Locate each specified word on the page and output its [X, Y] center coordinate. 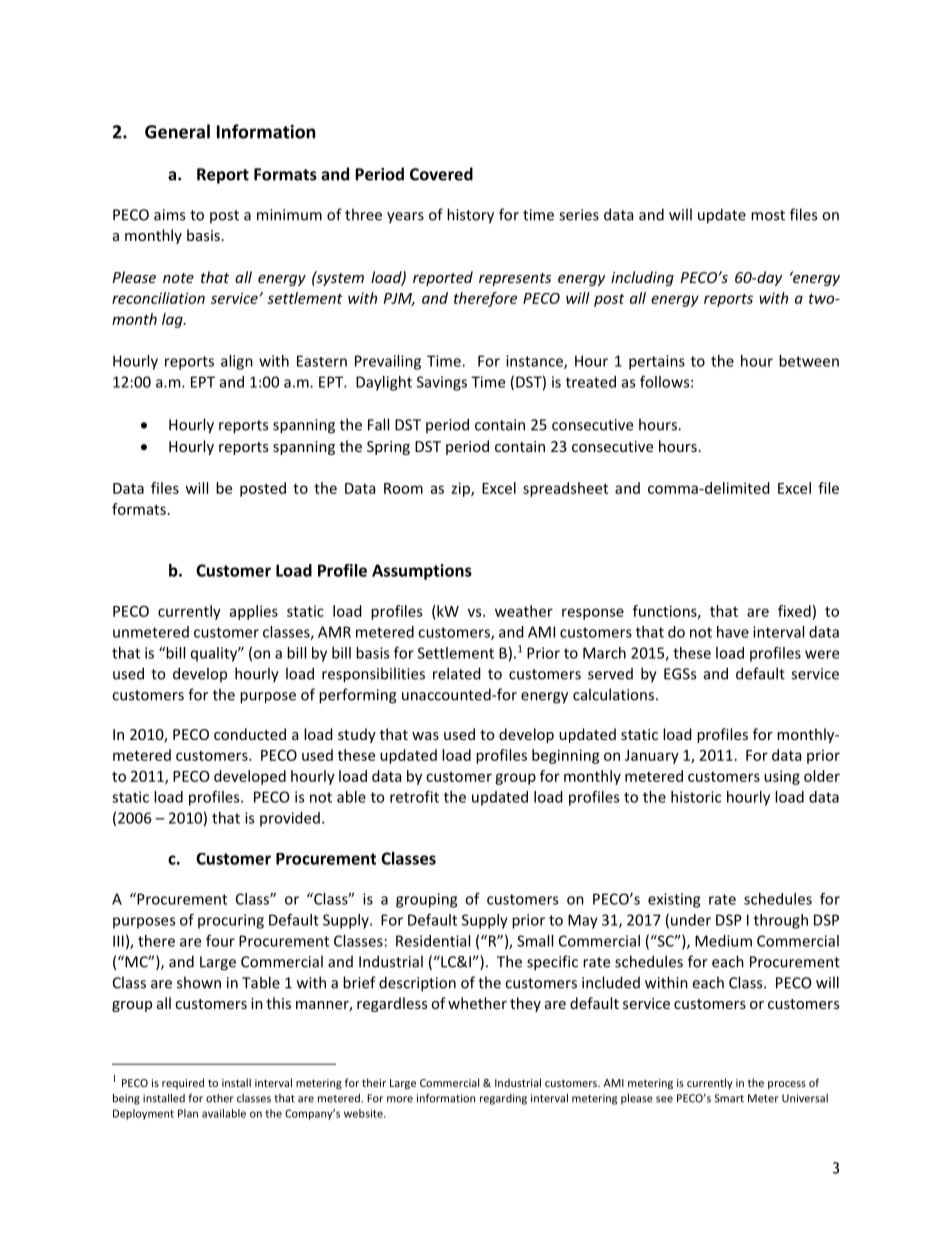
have [733, 632]
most [768, 215]
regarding [503, 1099]
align [237, 362]
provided [290, 819]
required [183, 1083]
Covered [441, 174]
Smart [729, 1098]
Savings [442, 383]
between [809, 361]
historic [696, 797]
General [177, 131]
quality [215, 654]
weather [524, 611]
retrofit [414, 797]
